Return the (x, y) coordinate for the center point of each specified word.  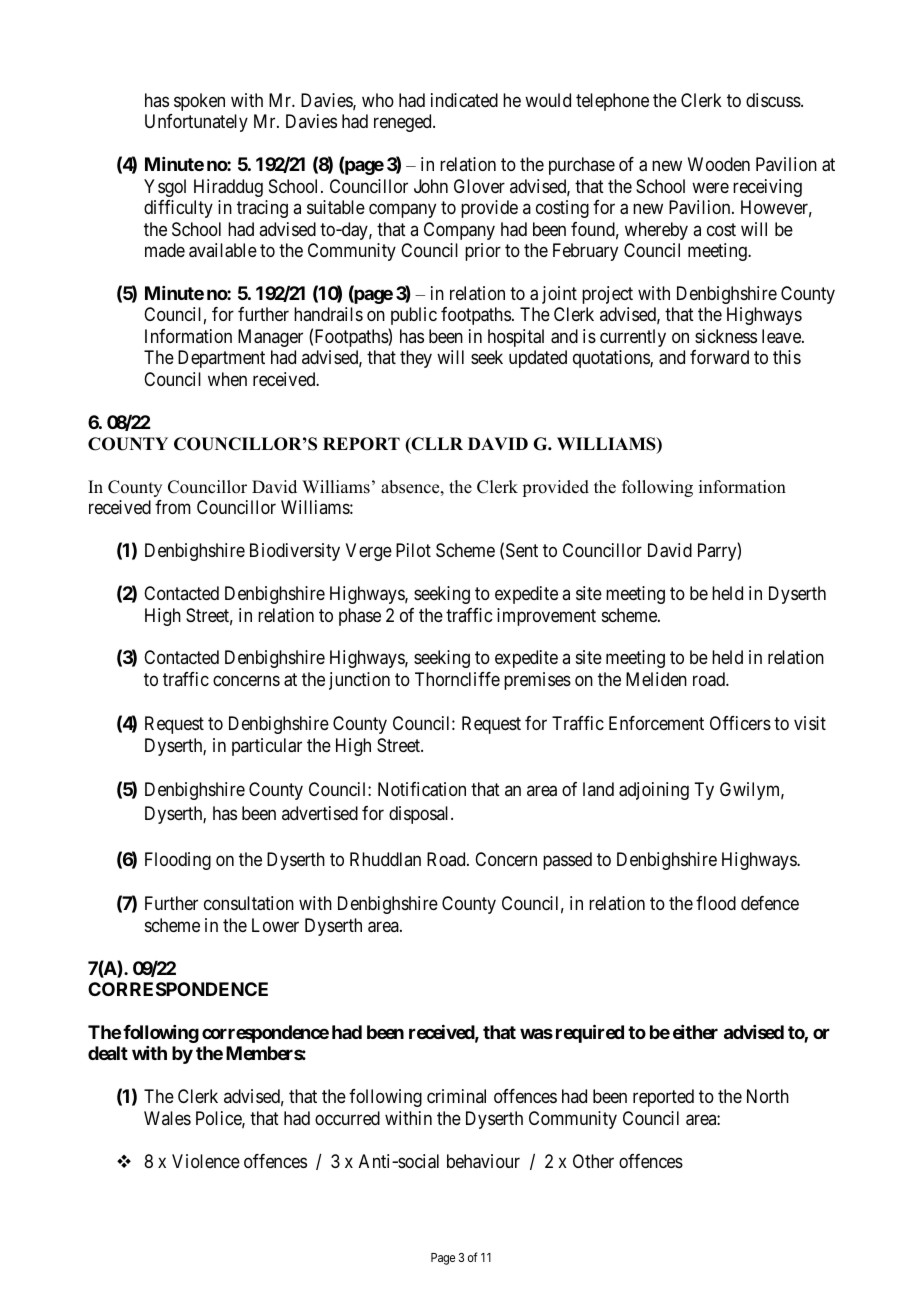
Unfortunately (196, 123)
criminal (456, 1096)
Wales (167, 1118)
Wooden (719, 164)
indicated (464, 100)
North (768, 1096)
